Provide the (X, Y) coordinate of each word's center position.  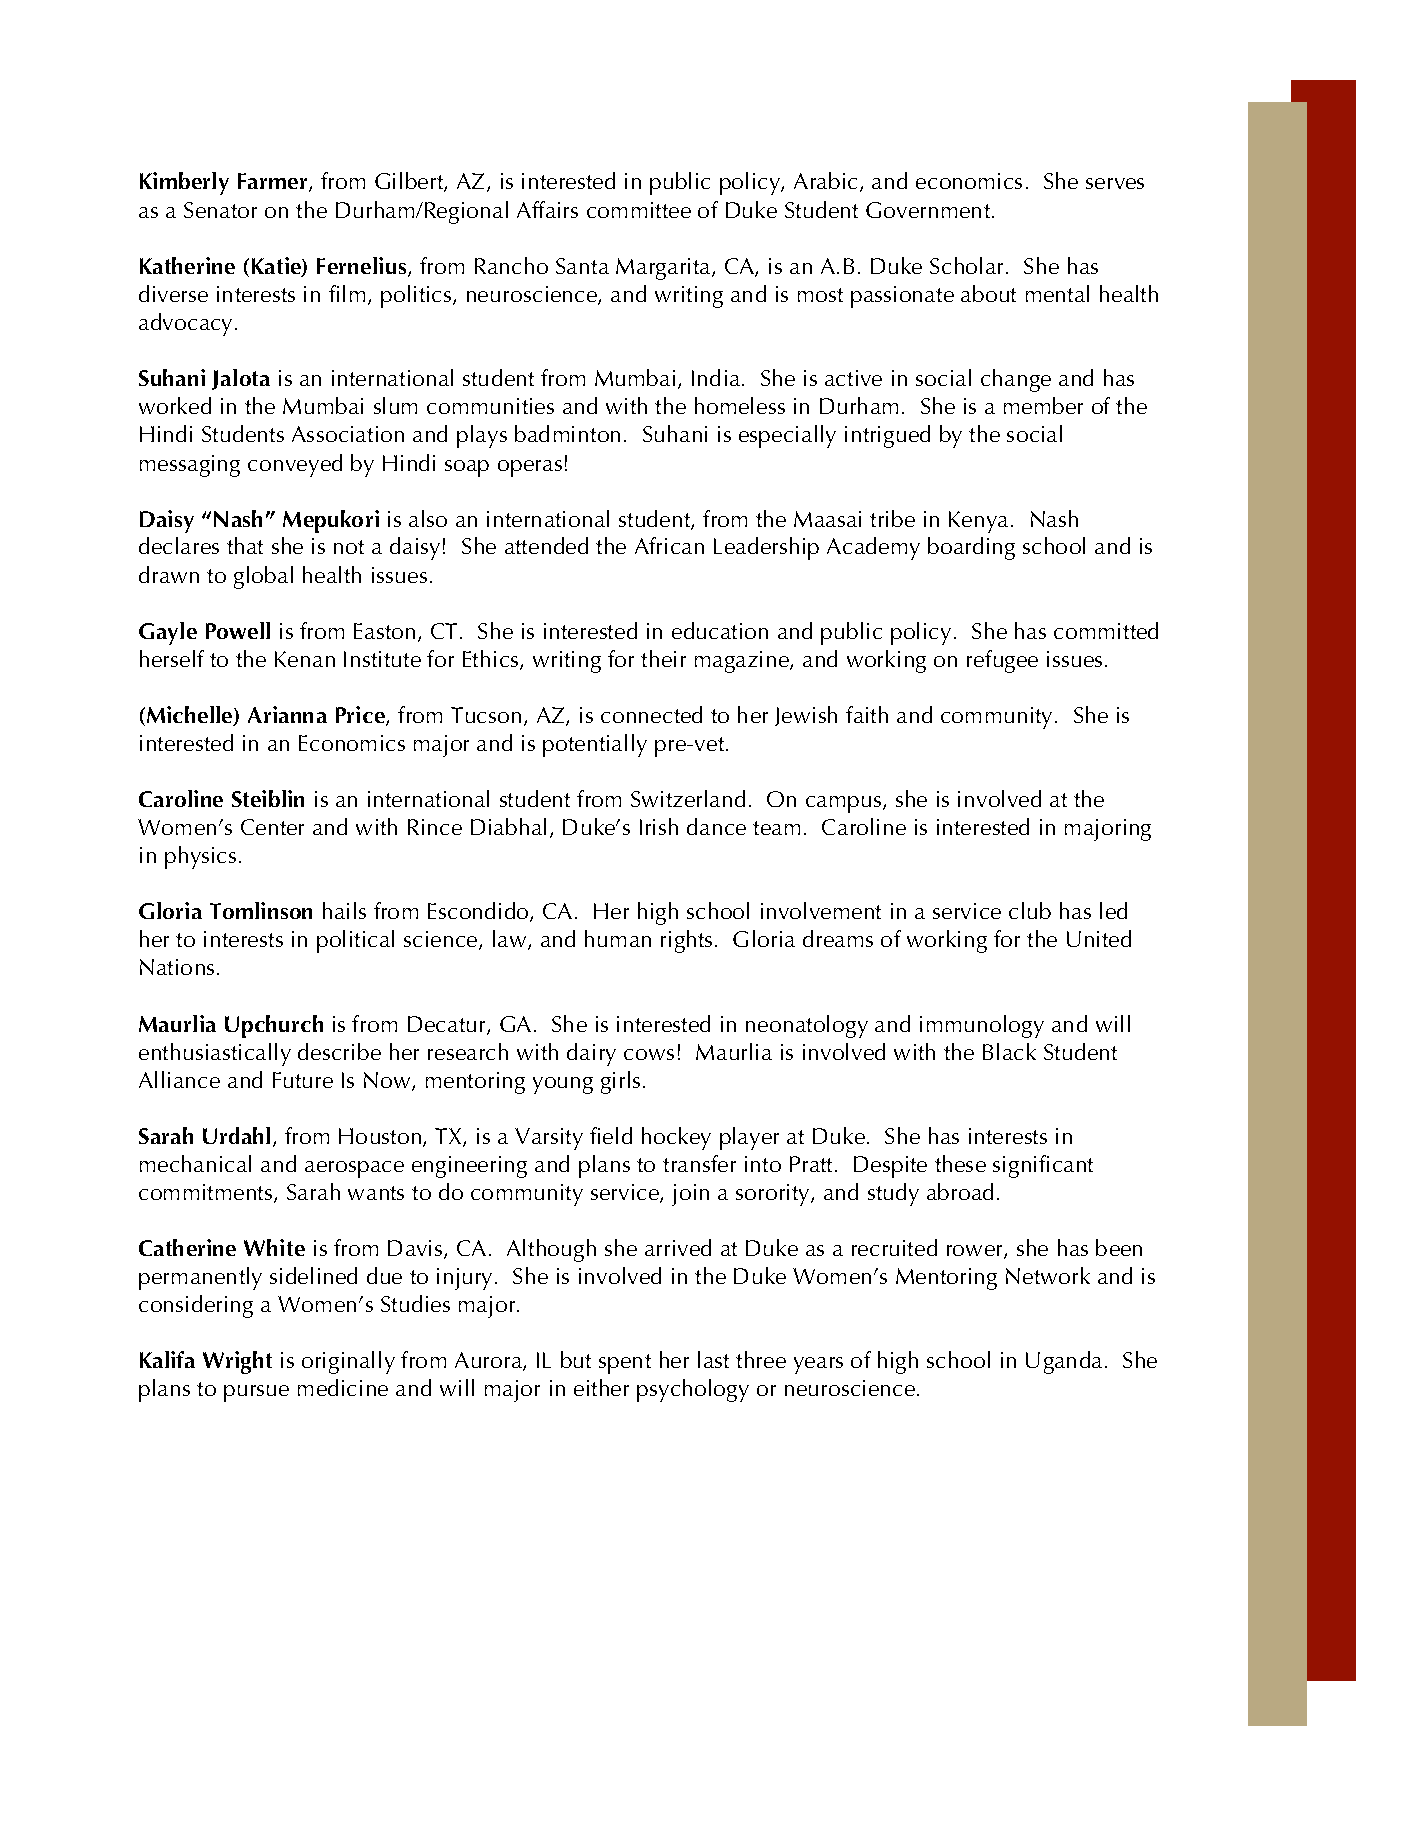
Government (929, 210)
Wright (237, 1362)
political (355, 941)
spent (625, 1364)
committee (639, 210)
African (669, 545)
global (263, 577)
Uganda (1064, 1362)
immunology (982, 1026)
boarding (971, 548)
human (618, 938)
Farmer (274, 182)
